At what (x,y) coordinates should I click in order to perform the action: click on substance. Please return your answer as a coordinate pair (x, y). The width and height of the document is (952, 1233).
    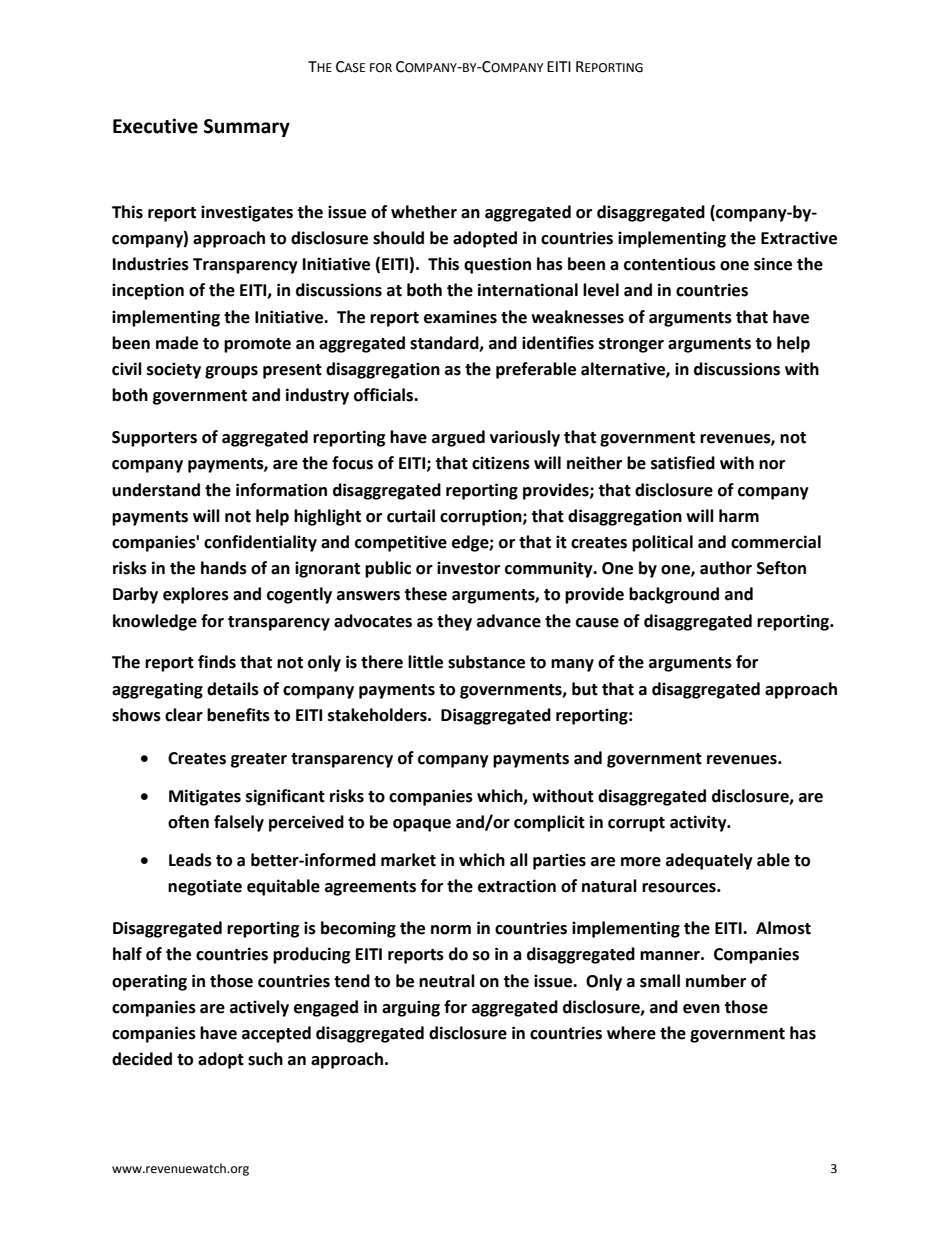
    Looking at the image, I should click on (486, 662).
